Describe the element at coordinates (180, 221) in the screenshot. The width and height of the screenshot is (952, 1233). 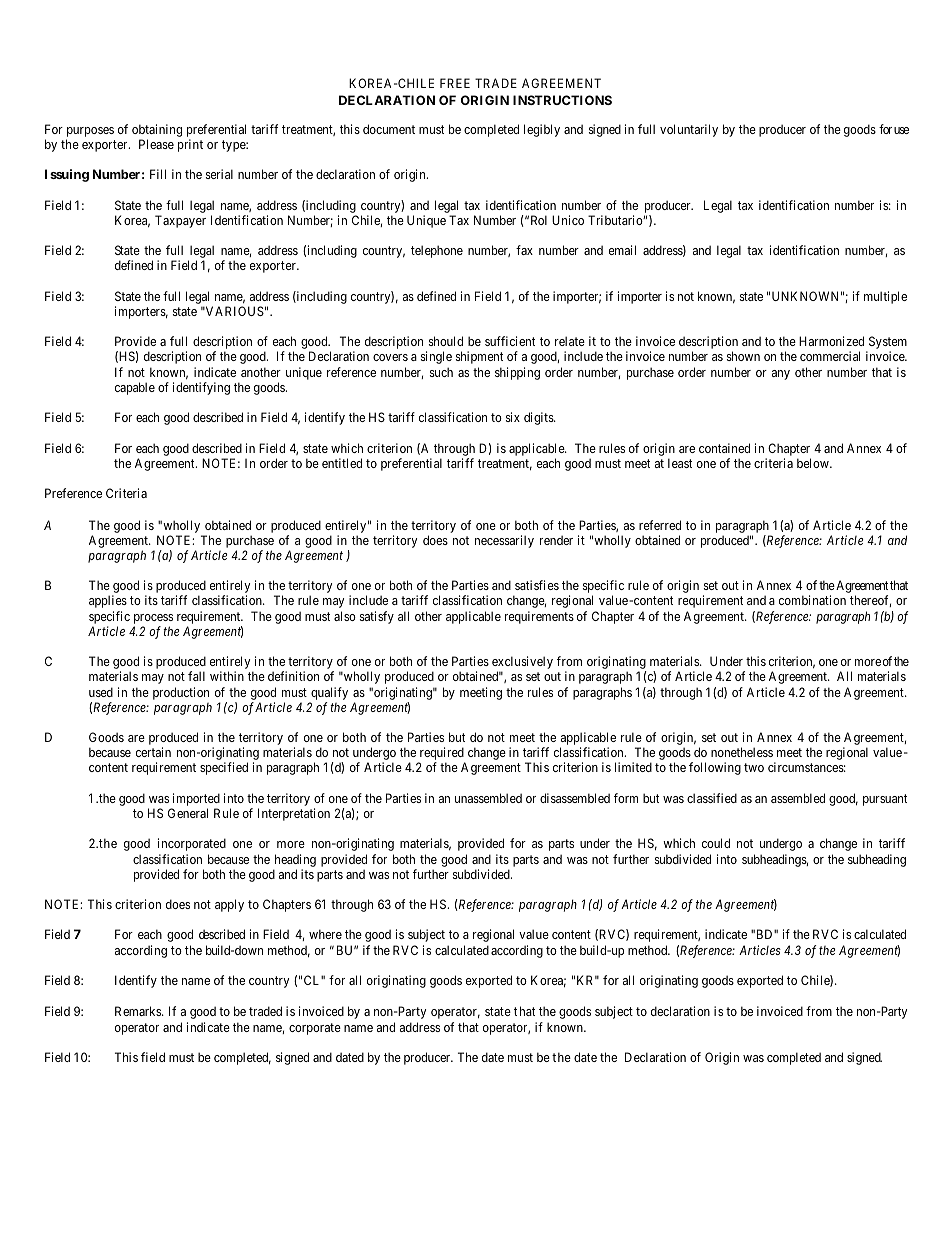
I see `Taxpayer` at that location.
